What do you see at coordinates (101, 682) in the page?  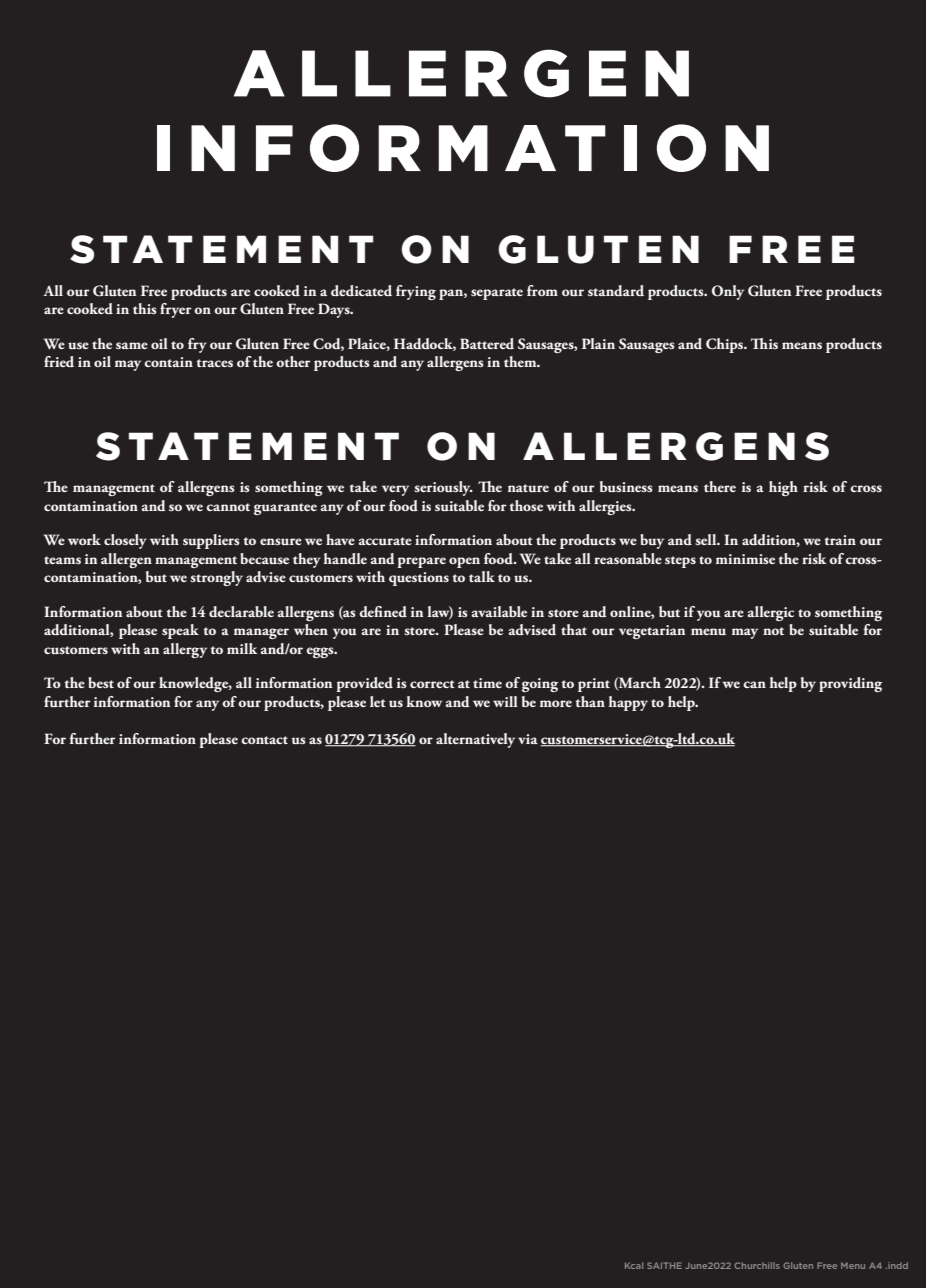 I see `best` at bounding box center [101, 682].
